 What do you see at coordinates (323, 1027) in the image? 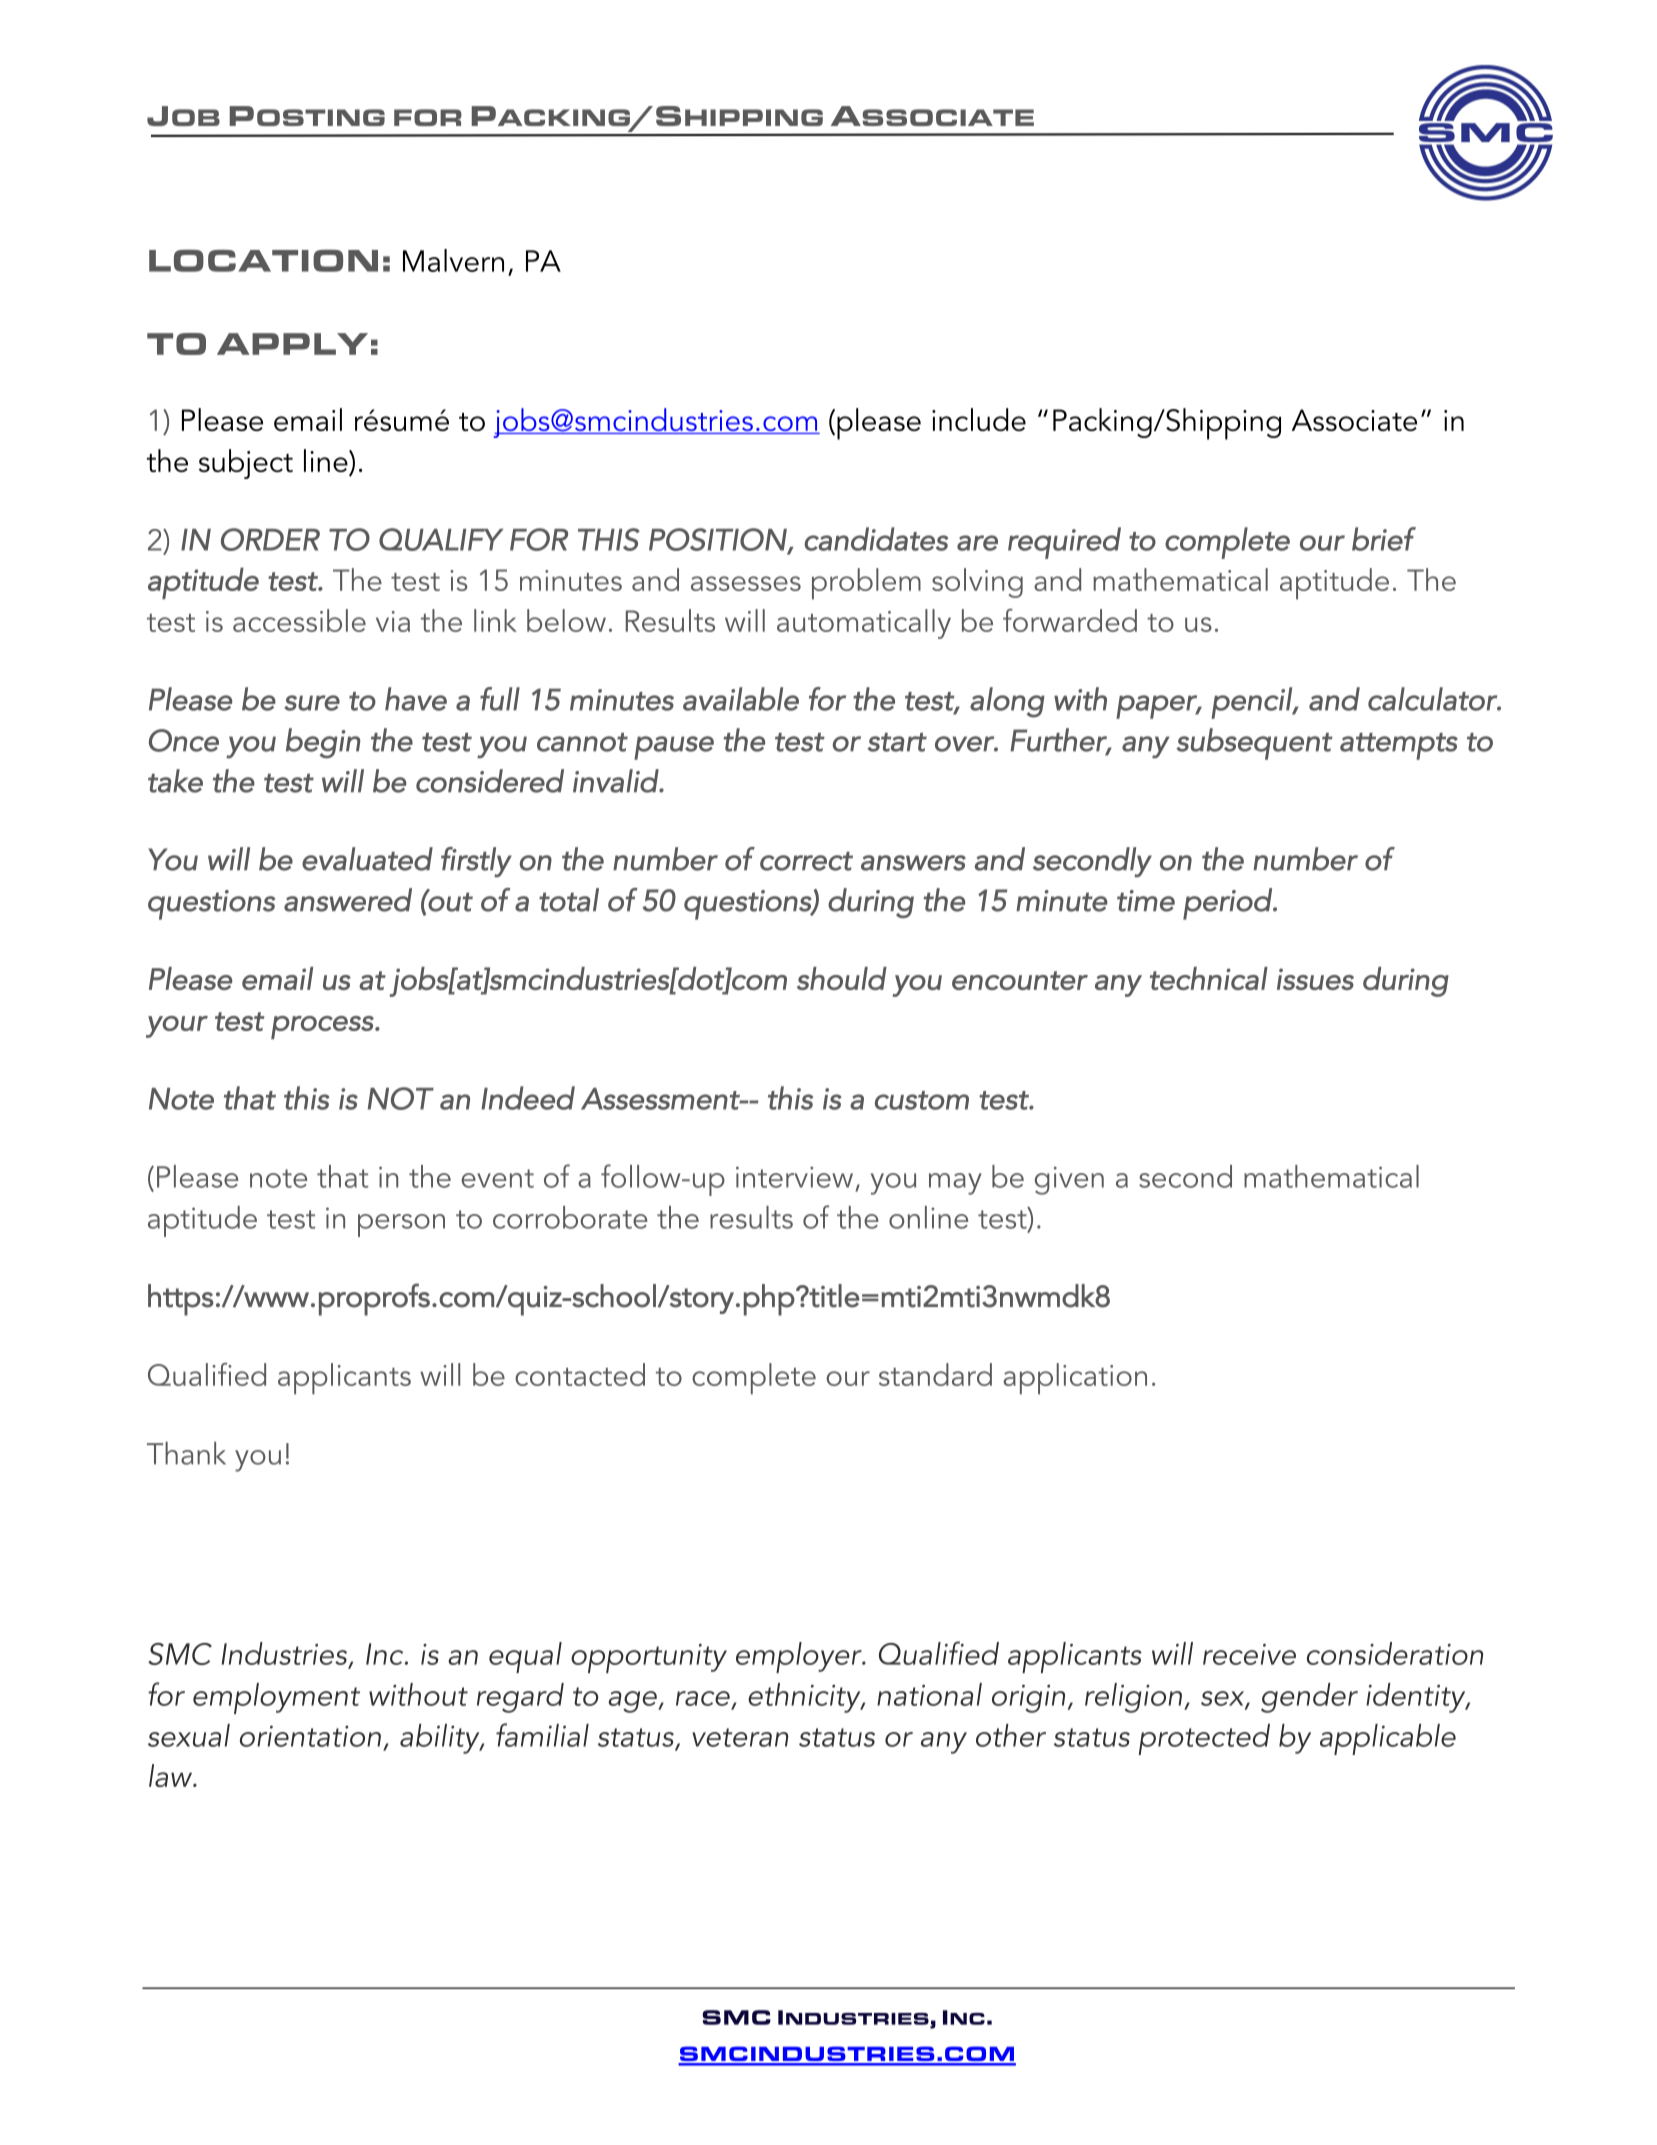
I see `process` at bounding box center [323, 1027].
